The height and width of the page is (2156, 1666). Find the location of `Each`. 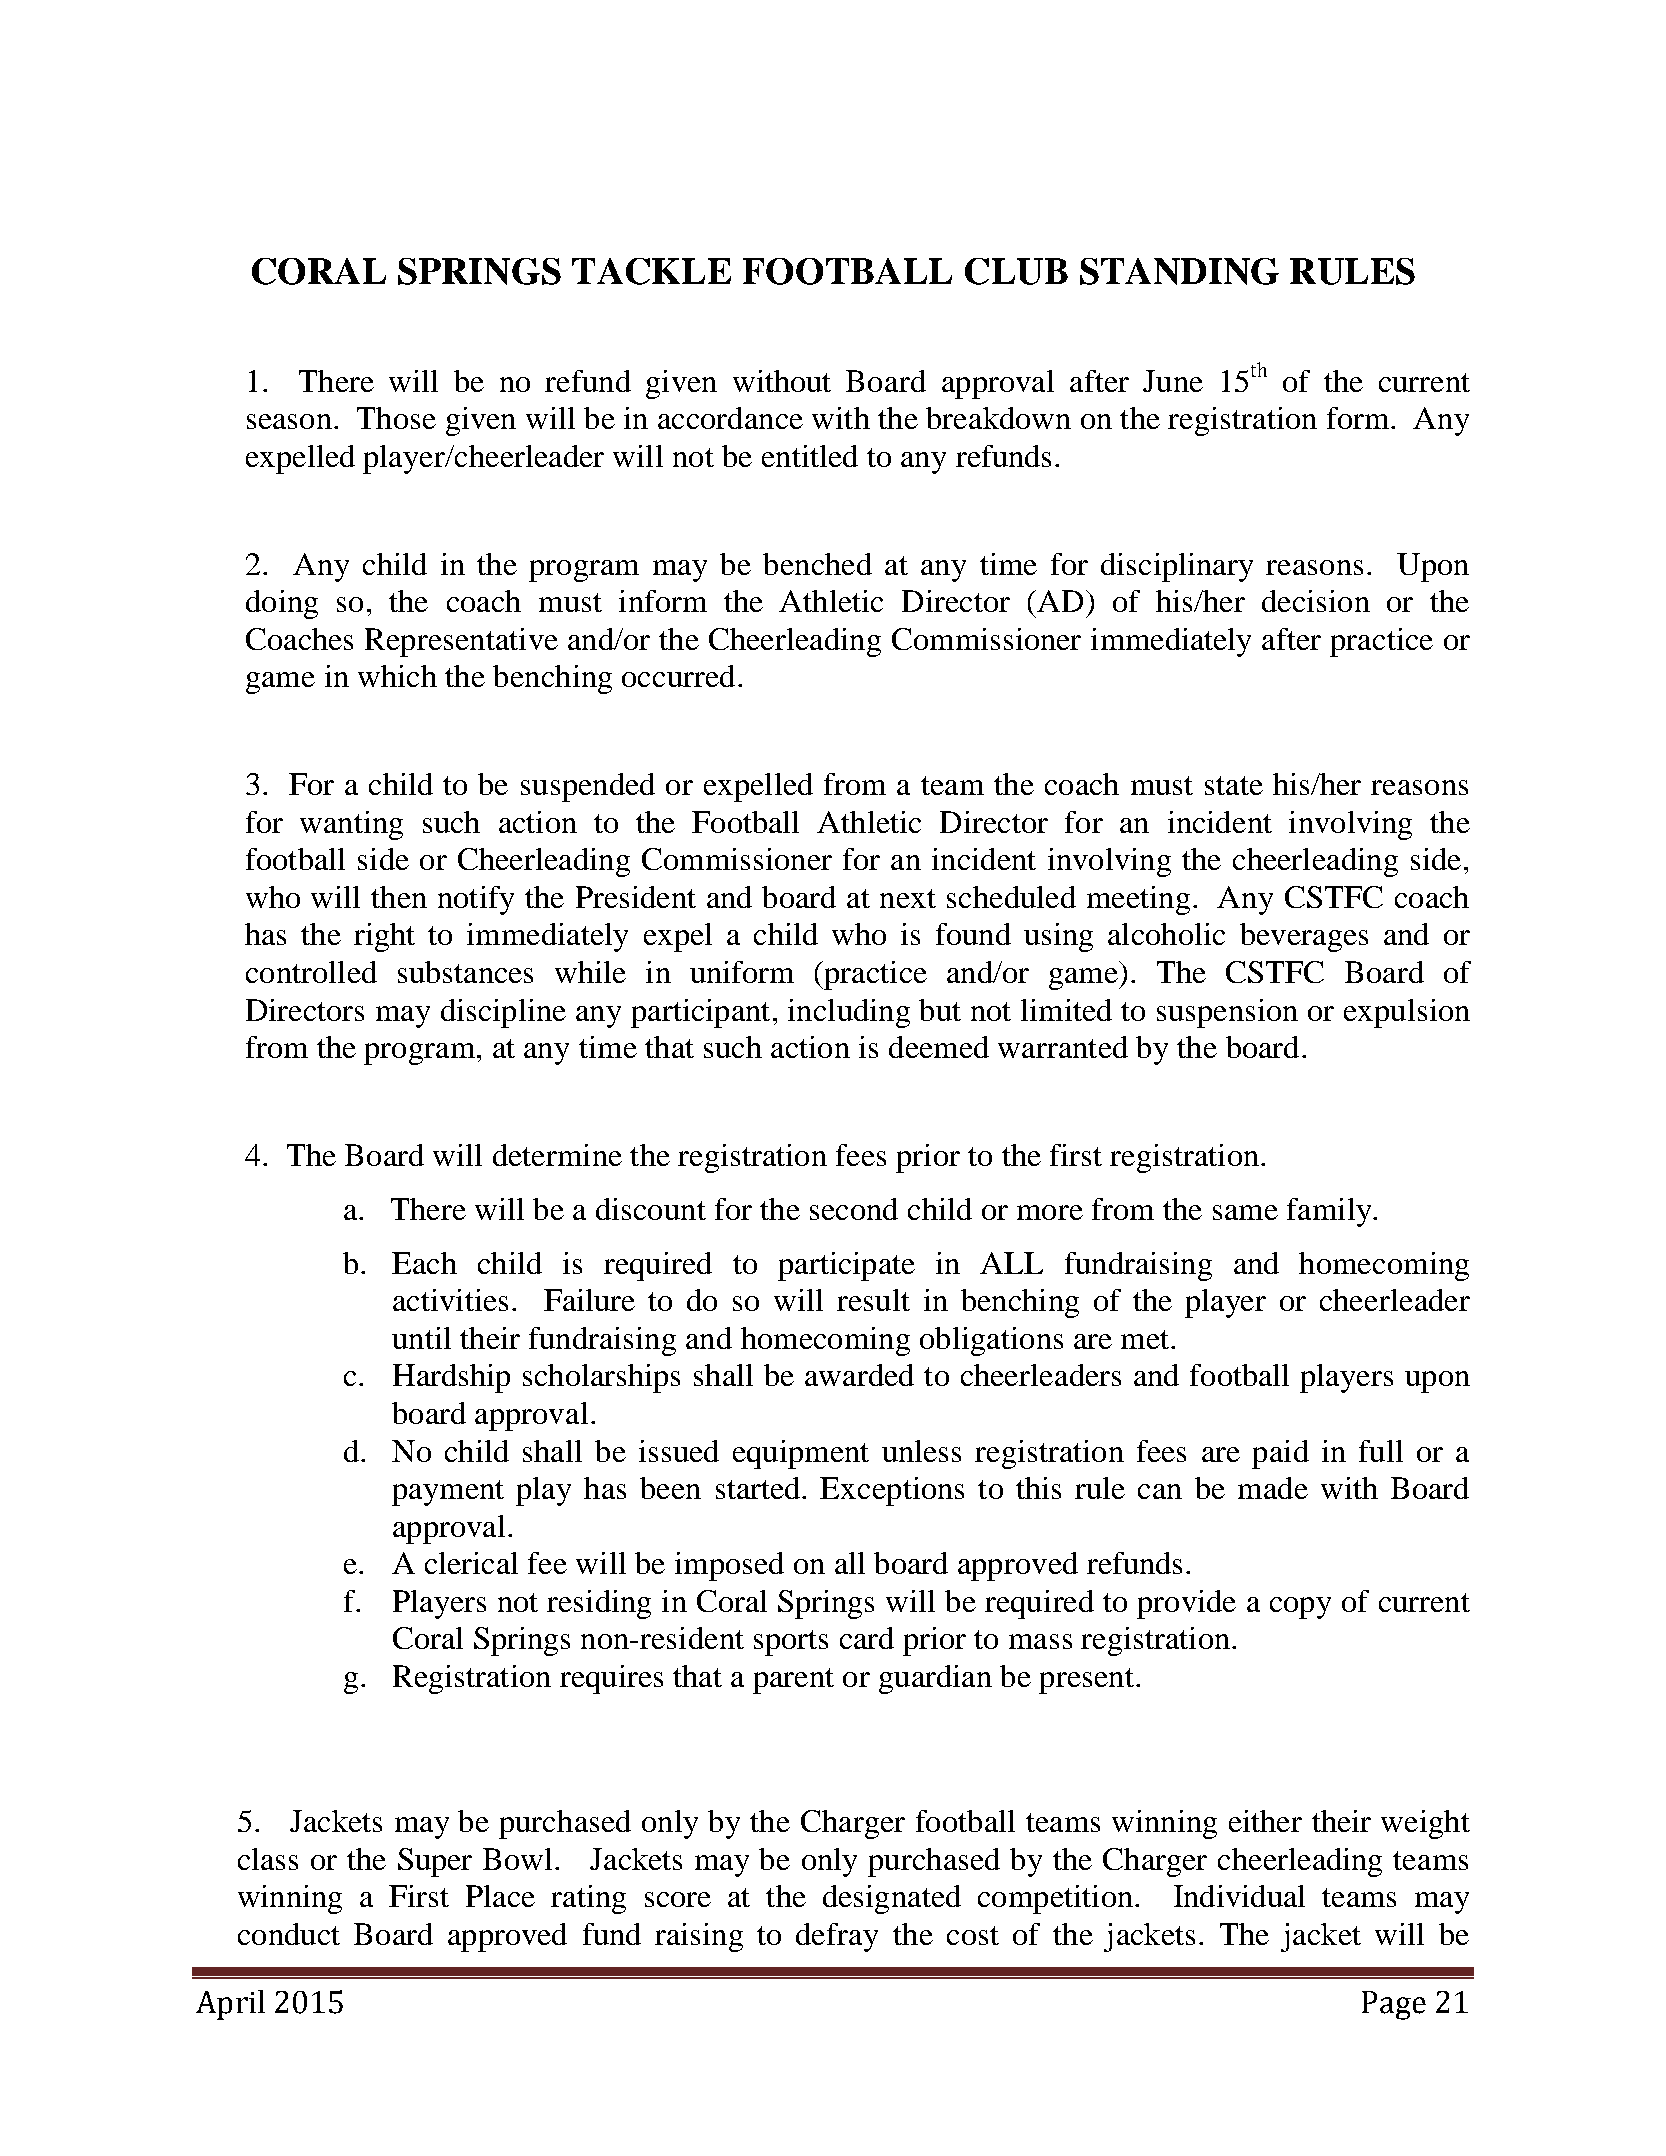

Each is located at coordinates (424, 1263).
